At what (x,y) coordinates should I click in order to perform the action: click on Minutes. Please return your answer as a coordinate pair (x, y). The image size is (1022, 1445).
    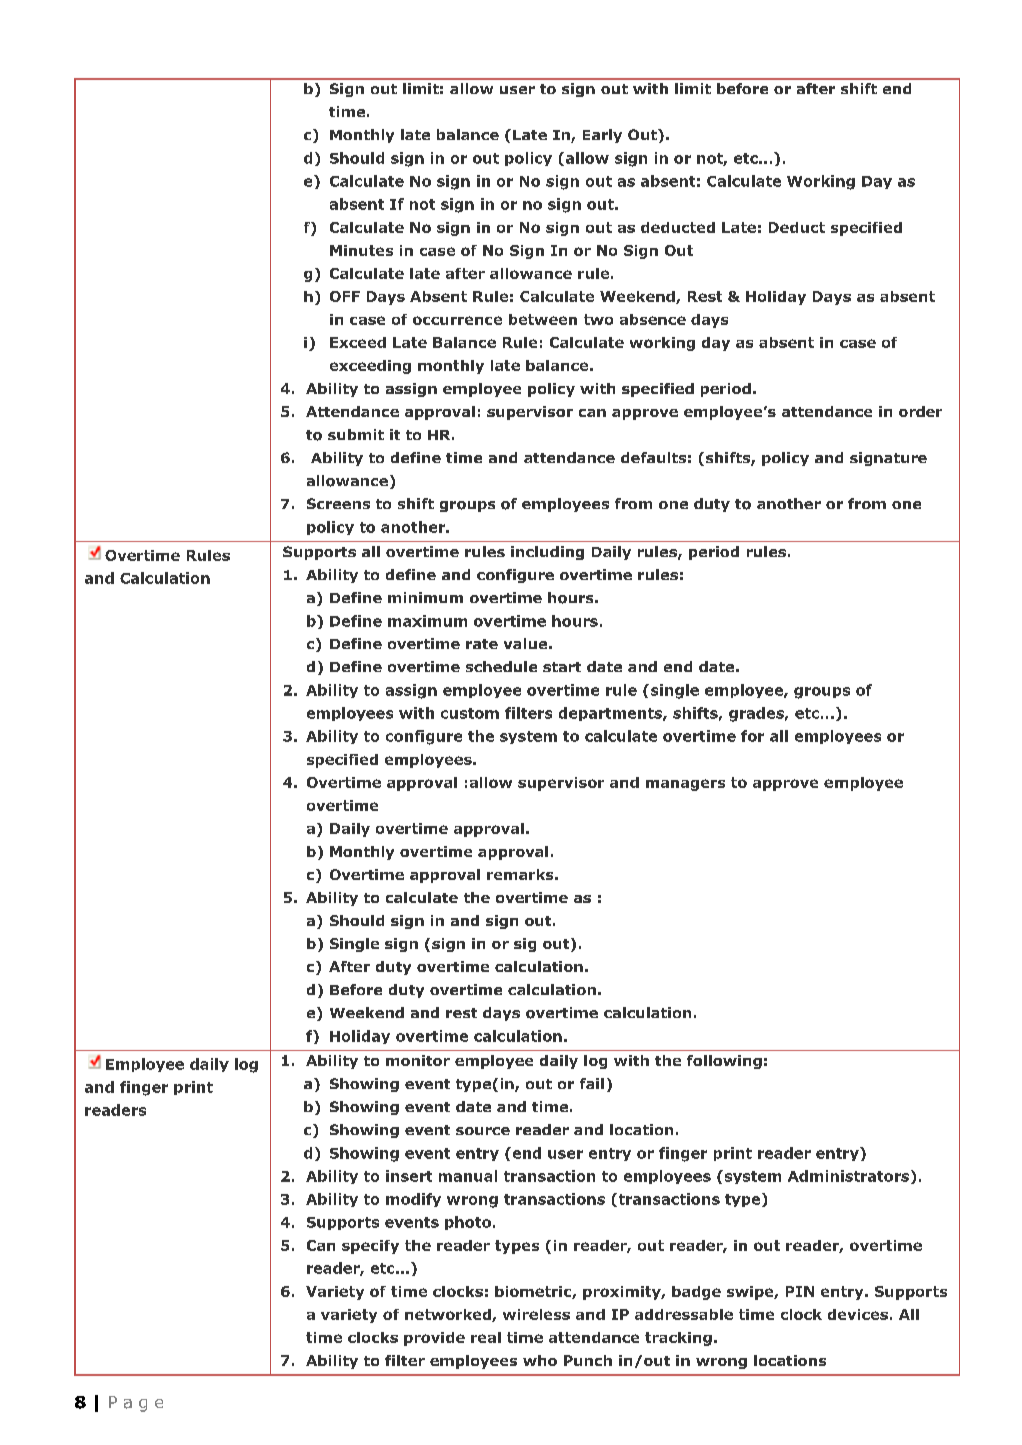
    Looking at the image, I should click on (361, 250).
